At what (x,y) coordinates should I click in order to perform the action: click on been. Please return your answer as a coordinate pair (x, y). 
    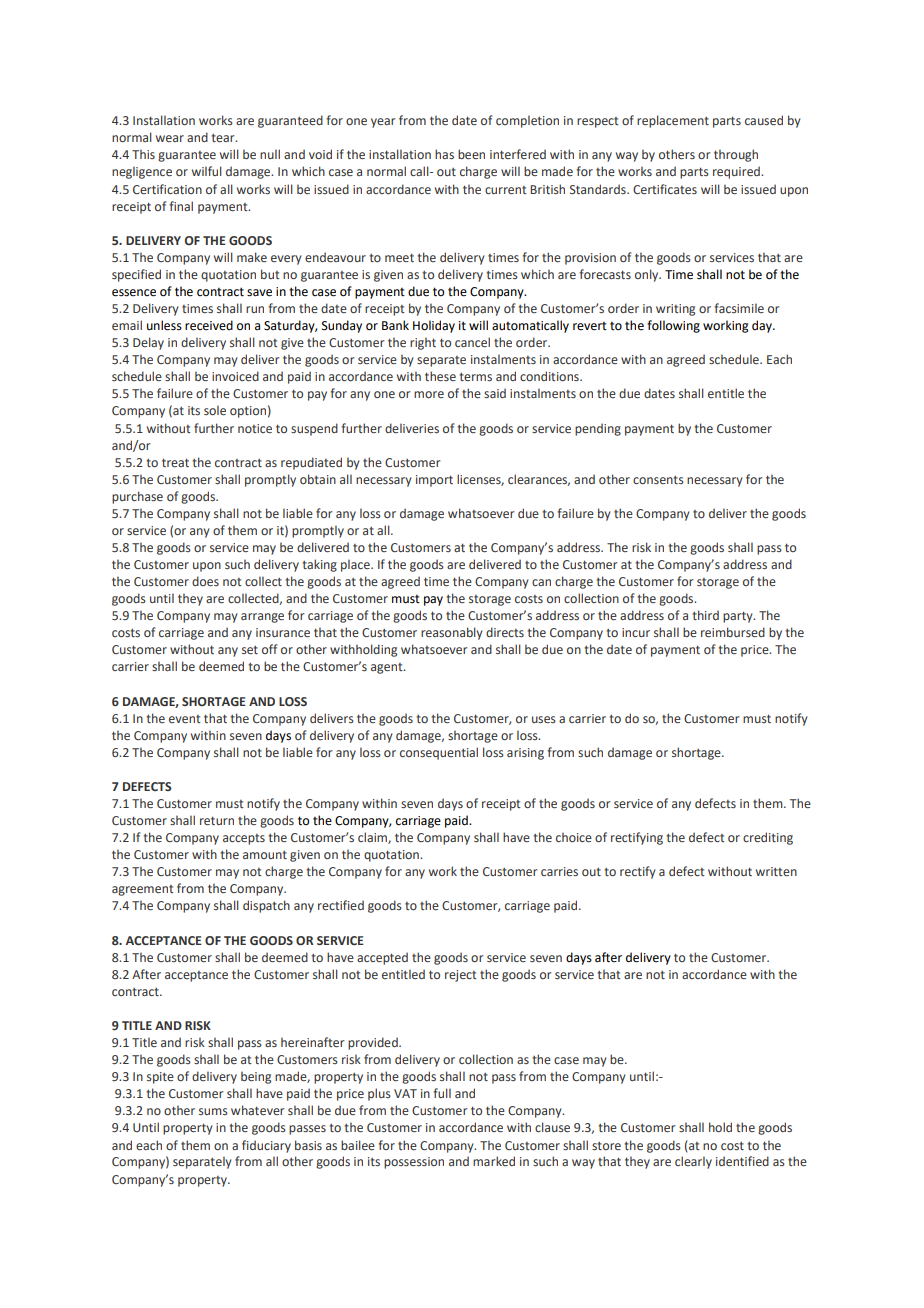
    Looking at the image, I should click on (471, 154).
